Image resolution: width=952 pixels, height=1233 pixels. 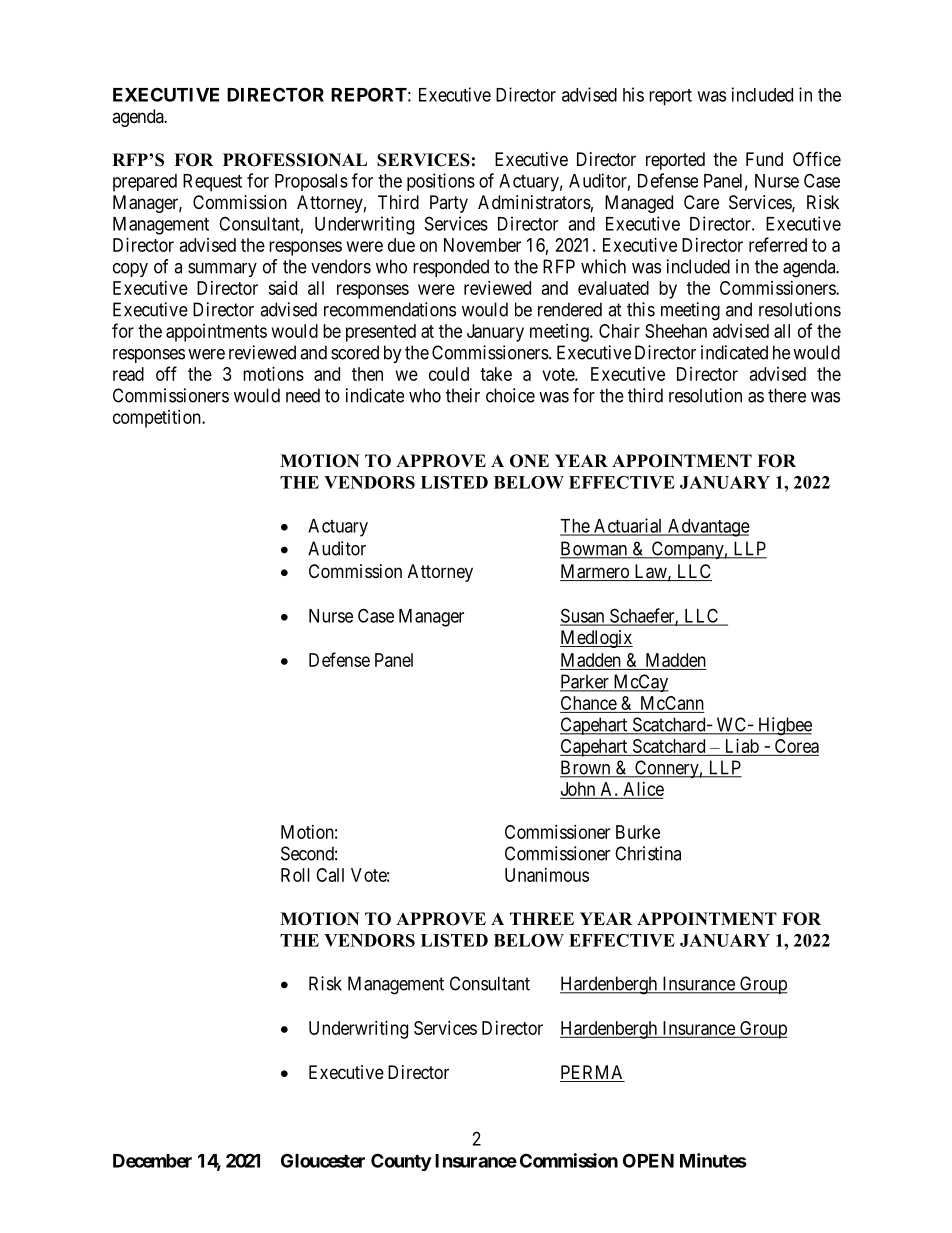 I want to click on Care, so click(x=701, y=202).
